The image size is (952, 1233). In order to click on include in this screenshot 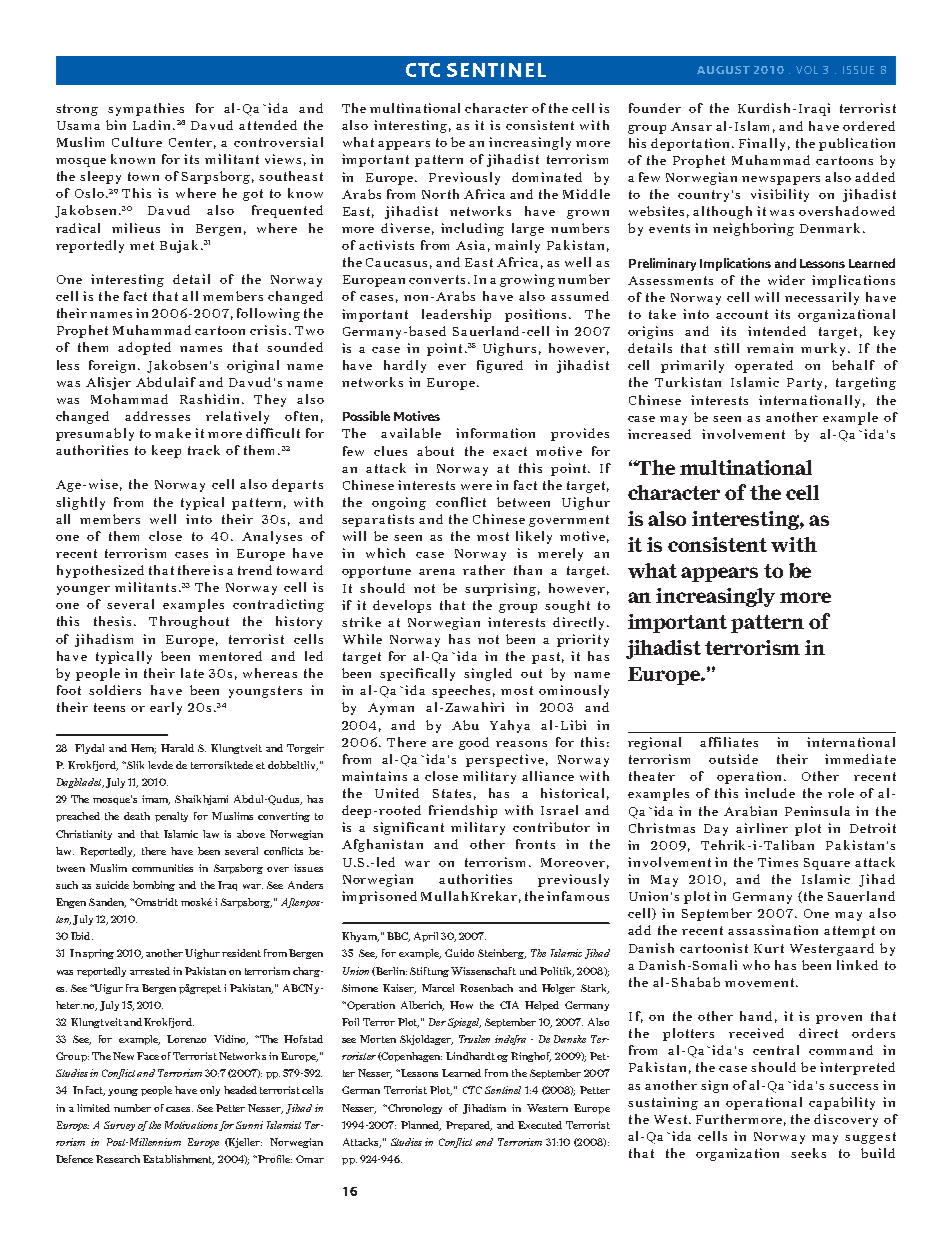, I will do `click(770, 793)`.
